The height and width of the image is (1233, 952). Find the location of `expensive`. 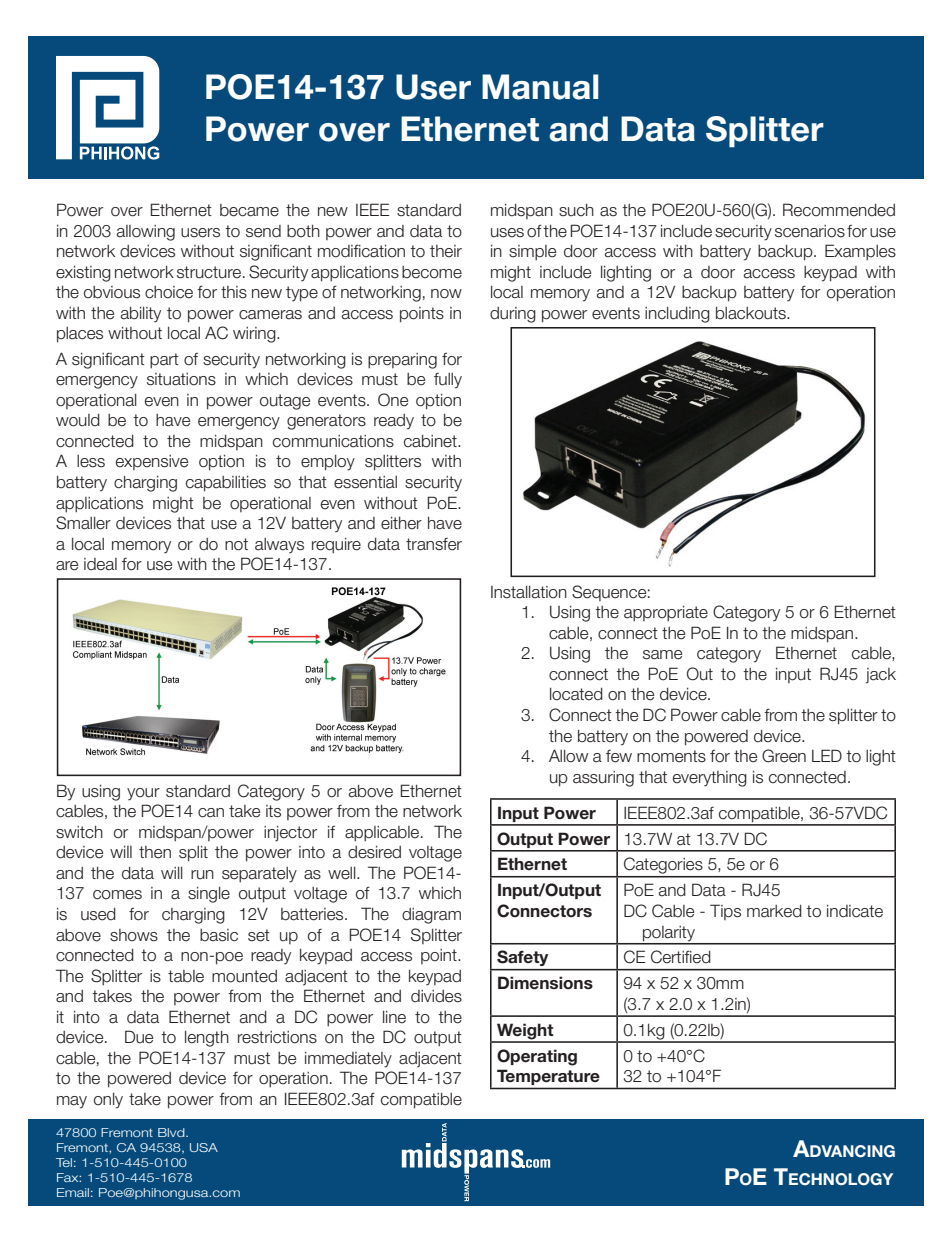

expensive is located at coordinates (152, 462).
